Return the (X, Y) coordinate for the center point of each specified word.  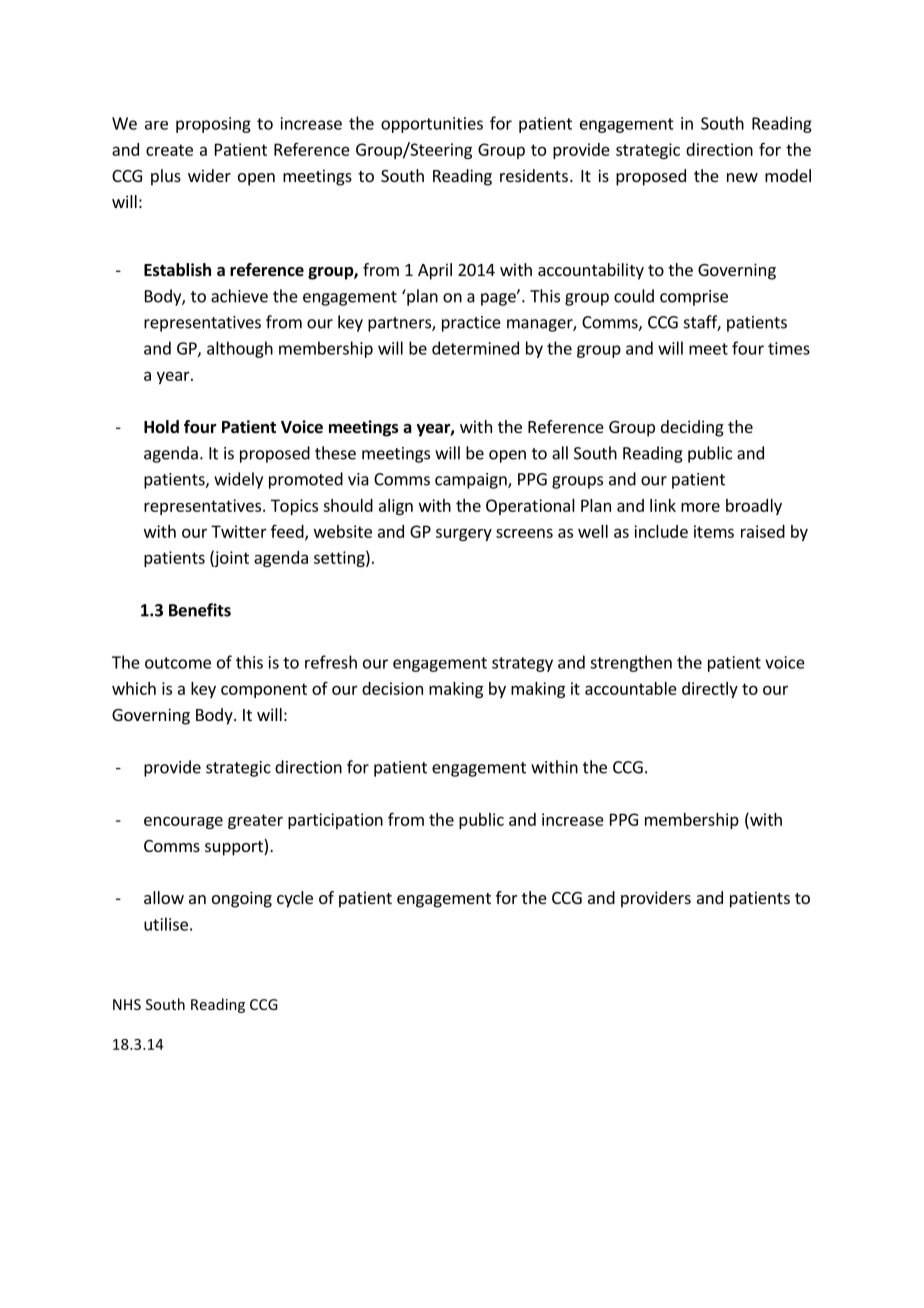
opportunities (432, 125)
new (742, 177)
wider (209, 175)
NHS (127, 1004)
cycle (295, 899)
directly (710, 690)
